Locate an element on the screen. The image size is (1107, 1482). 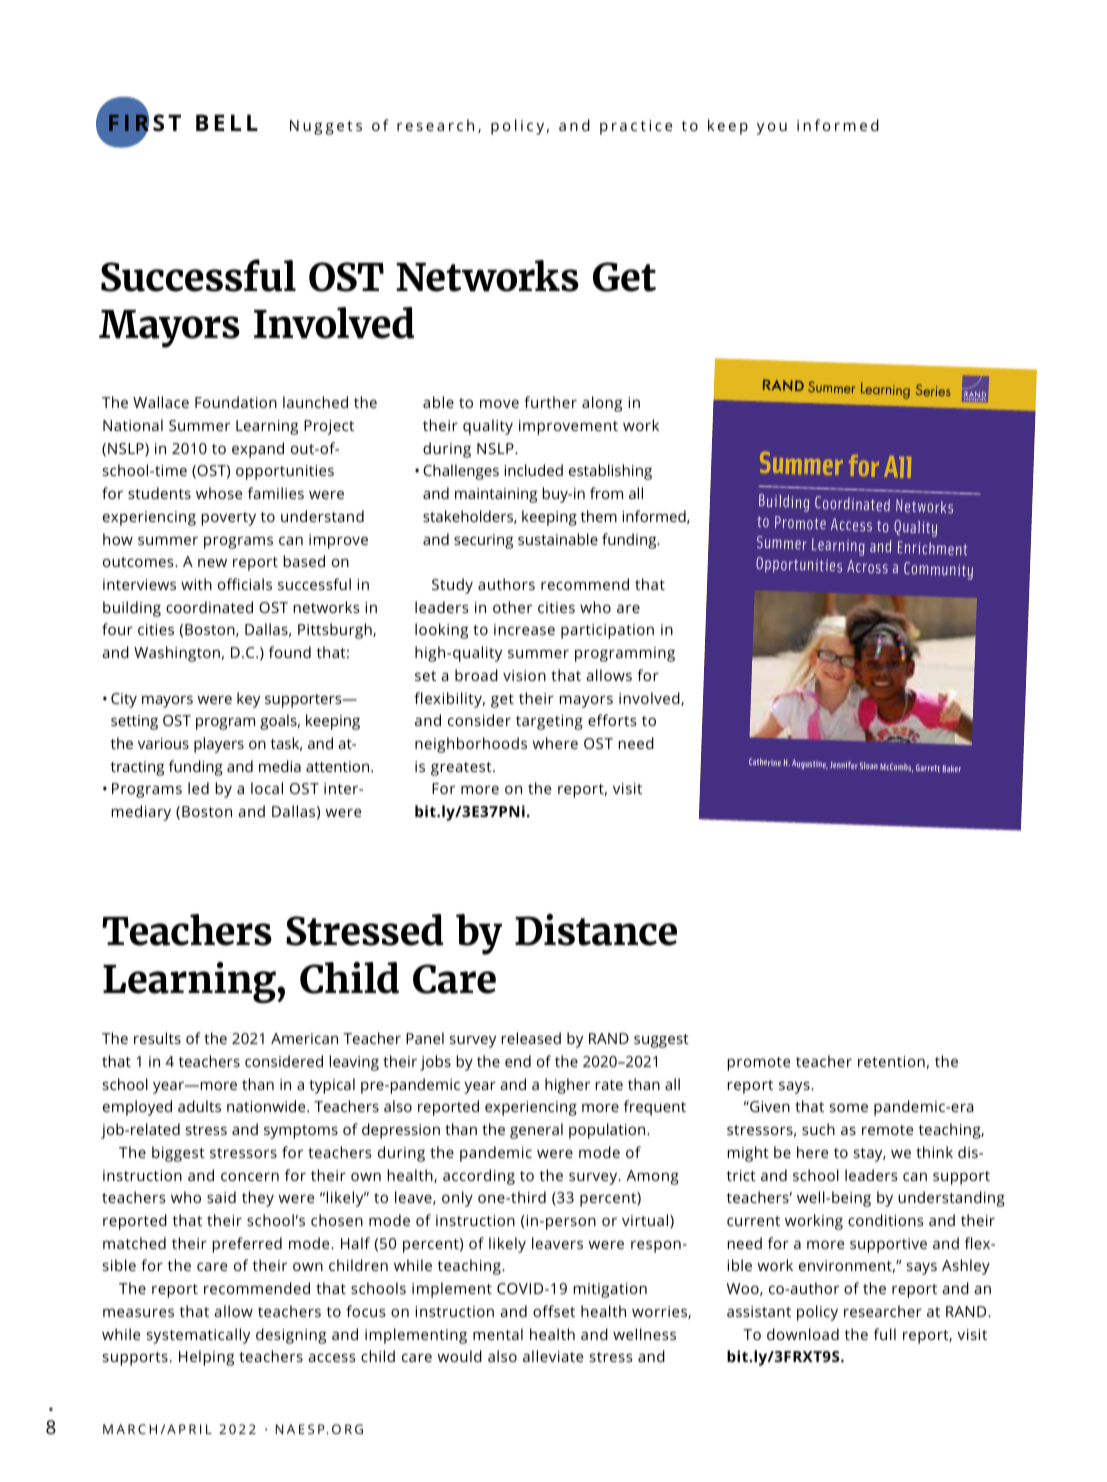
players is located at coordinates (219, 745).
